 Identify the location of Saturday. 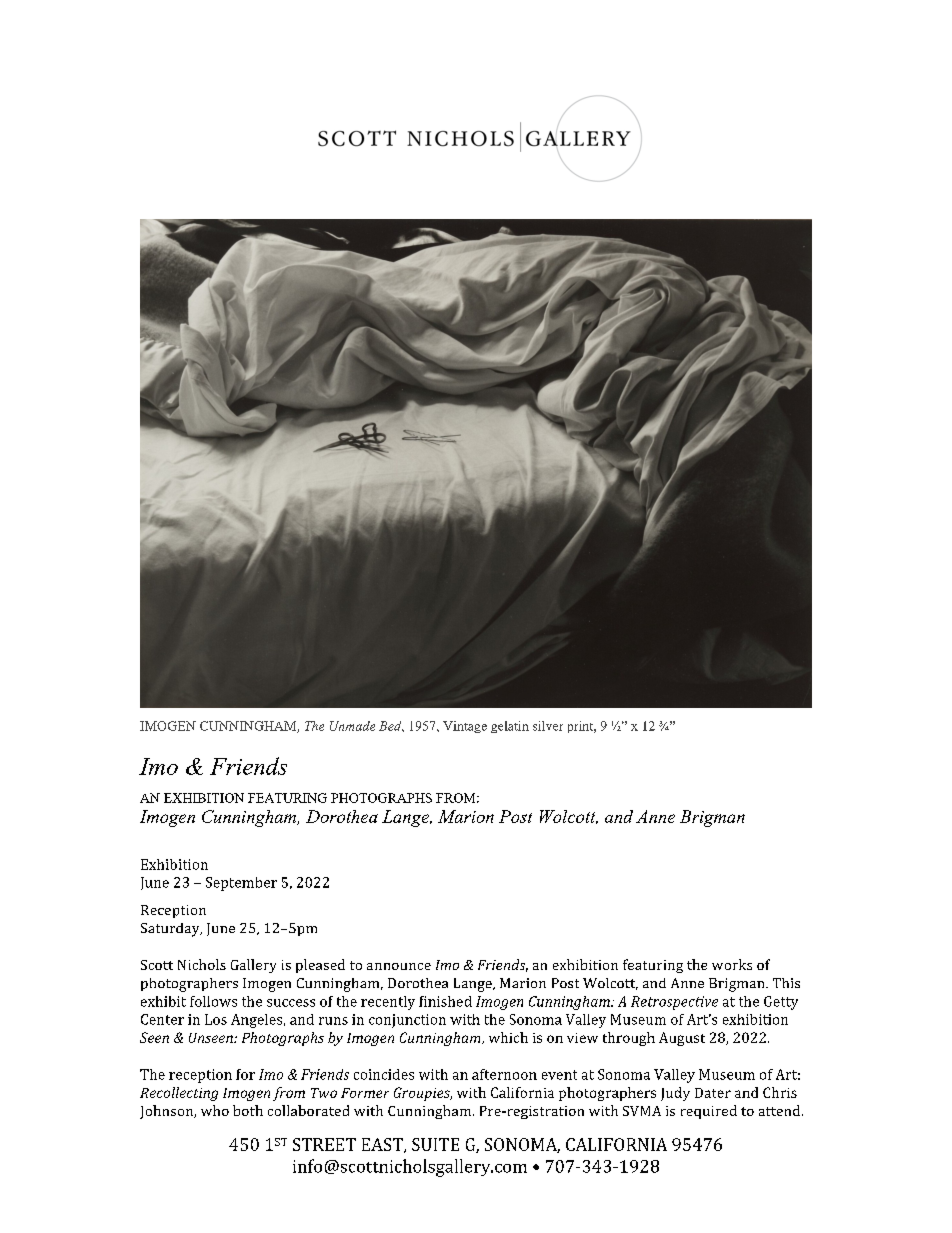
(171, 930).
